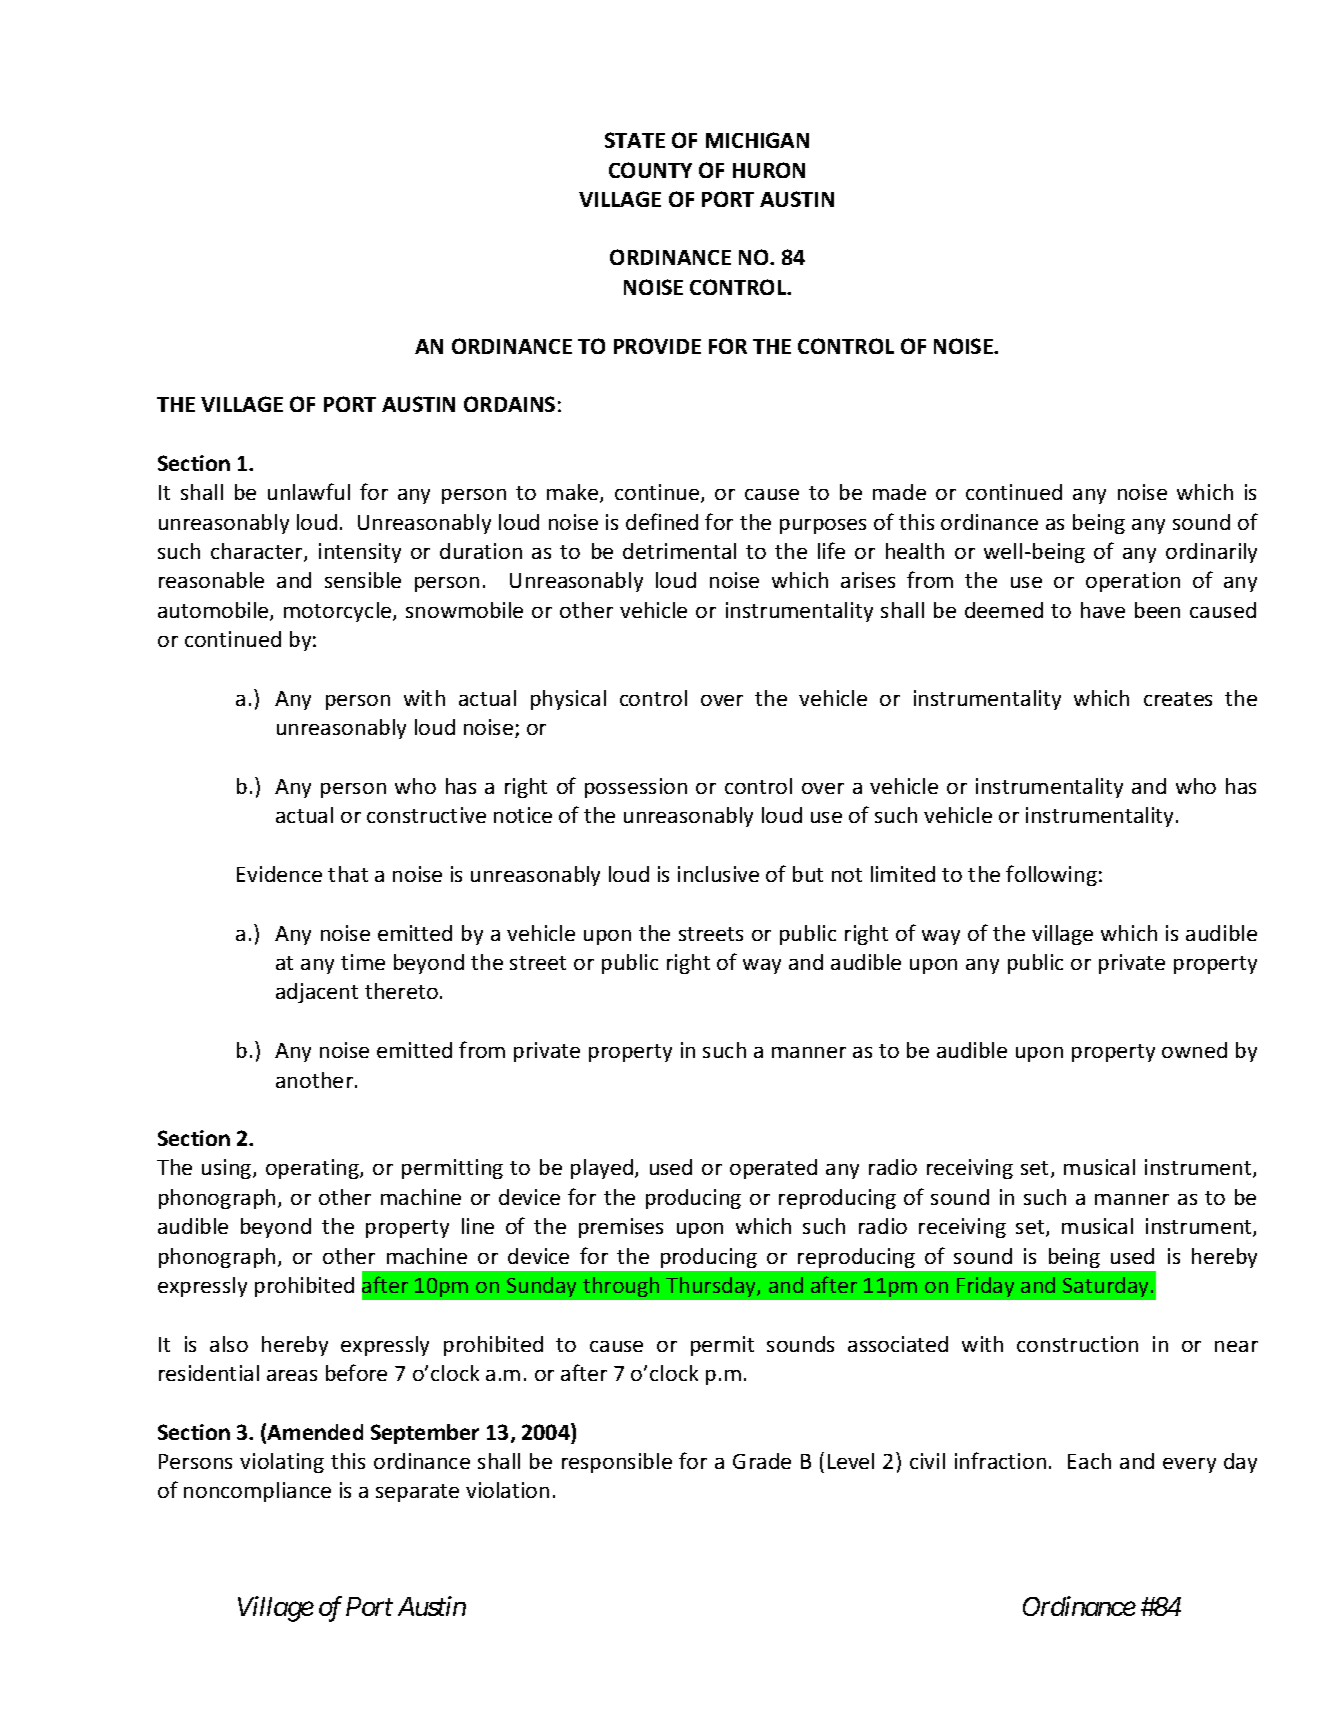 The width and height of the screenshot is (1337, 1731). I want to click on following, so click(1051, 875).
